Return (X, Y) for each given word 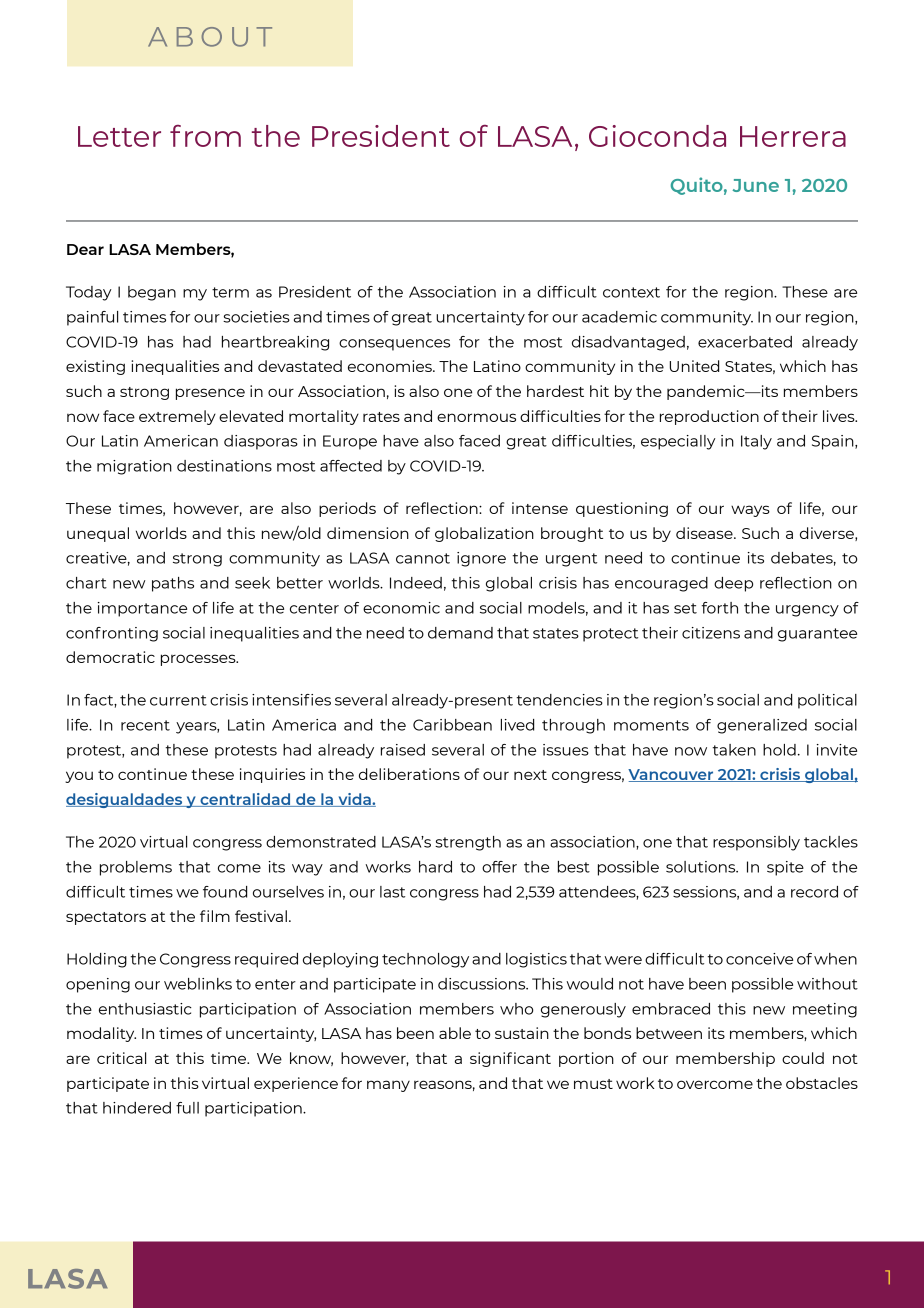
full (187, 1108)
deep (733, 584)
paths (173, 584)
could (803, 1058)
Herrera (793, 136)
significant (510, 1059)
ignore (481, 559)
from (205, 136)
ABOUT (210, 37)
